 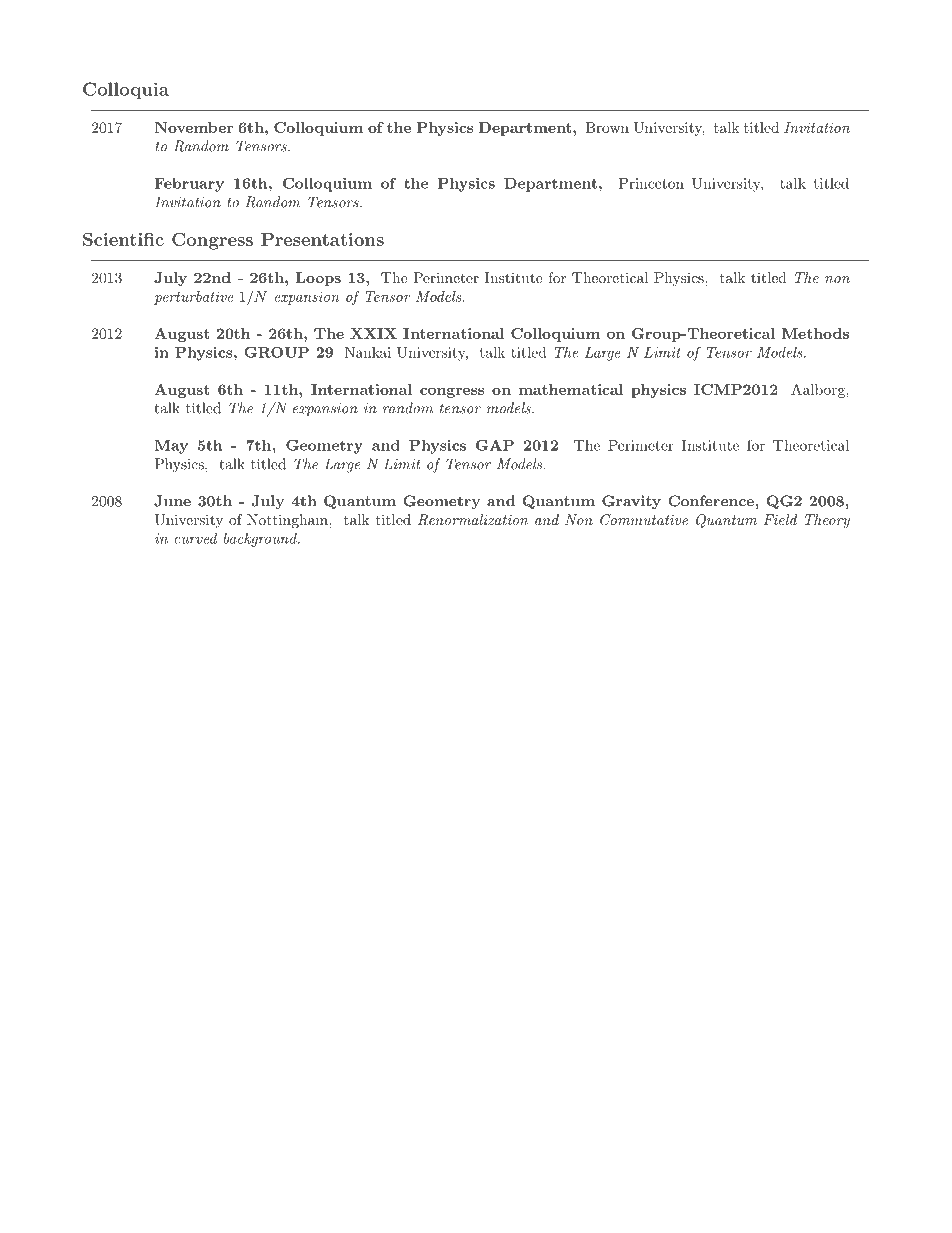 I want to click on perturbative, so click(x=193, y=298).
